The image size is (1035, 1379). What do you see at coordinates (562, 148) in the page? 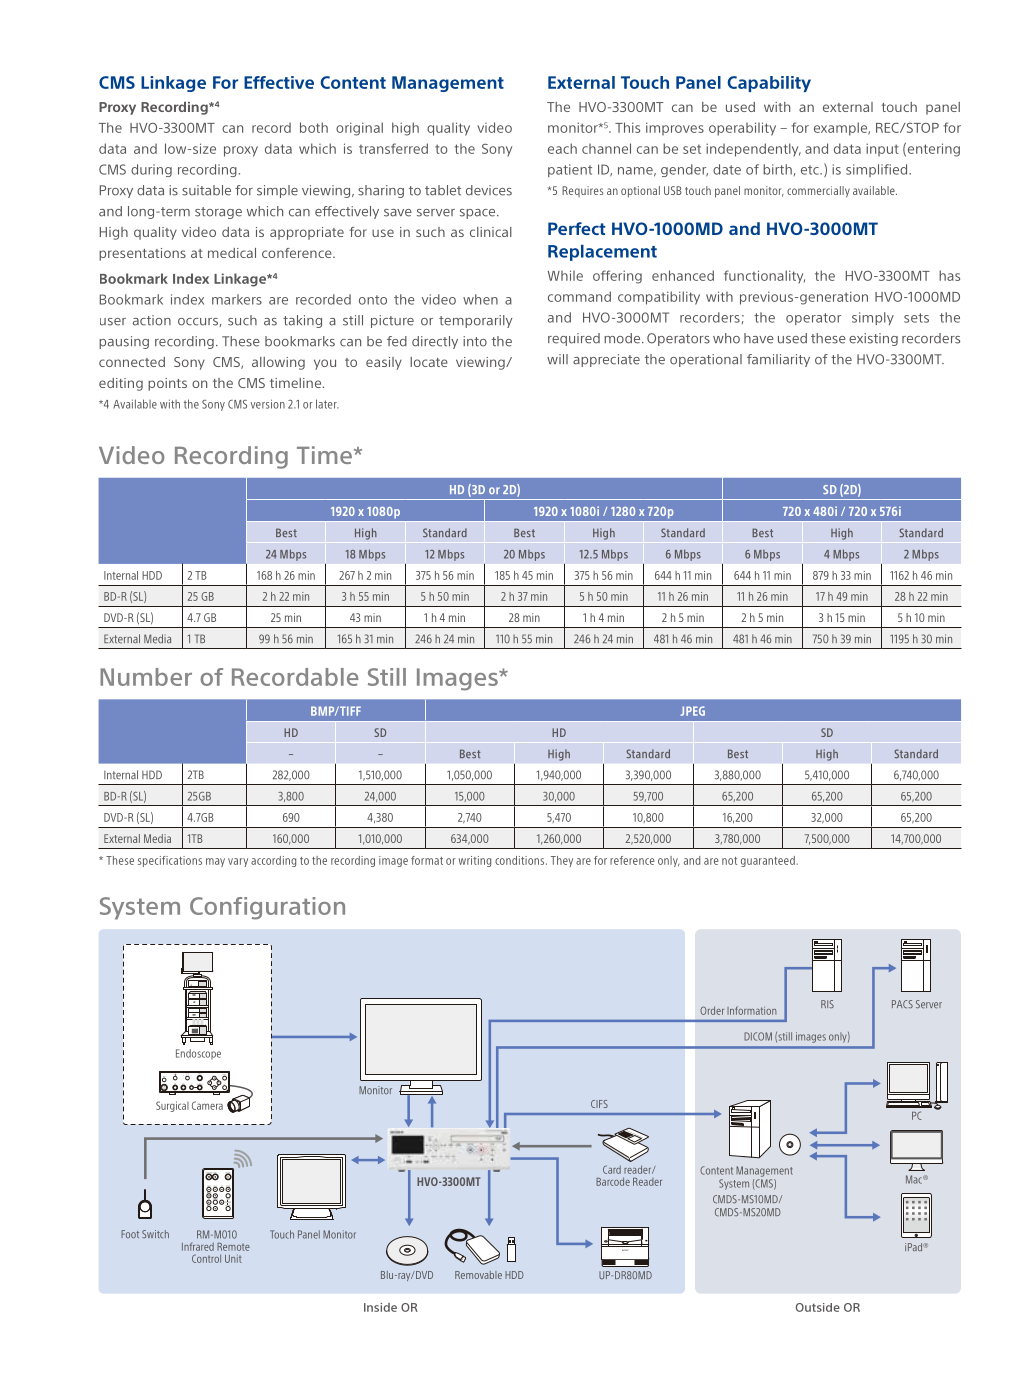
I see `each` at bounding box center [562, 148].
